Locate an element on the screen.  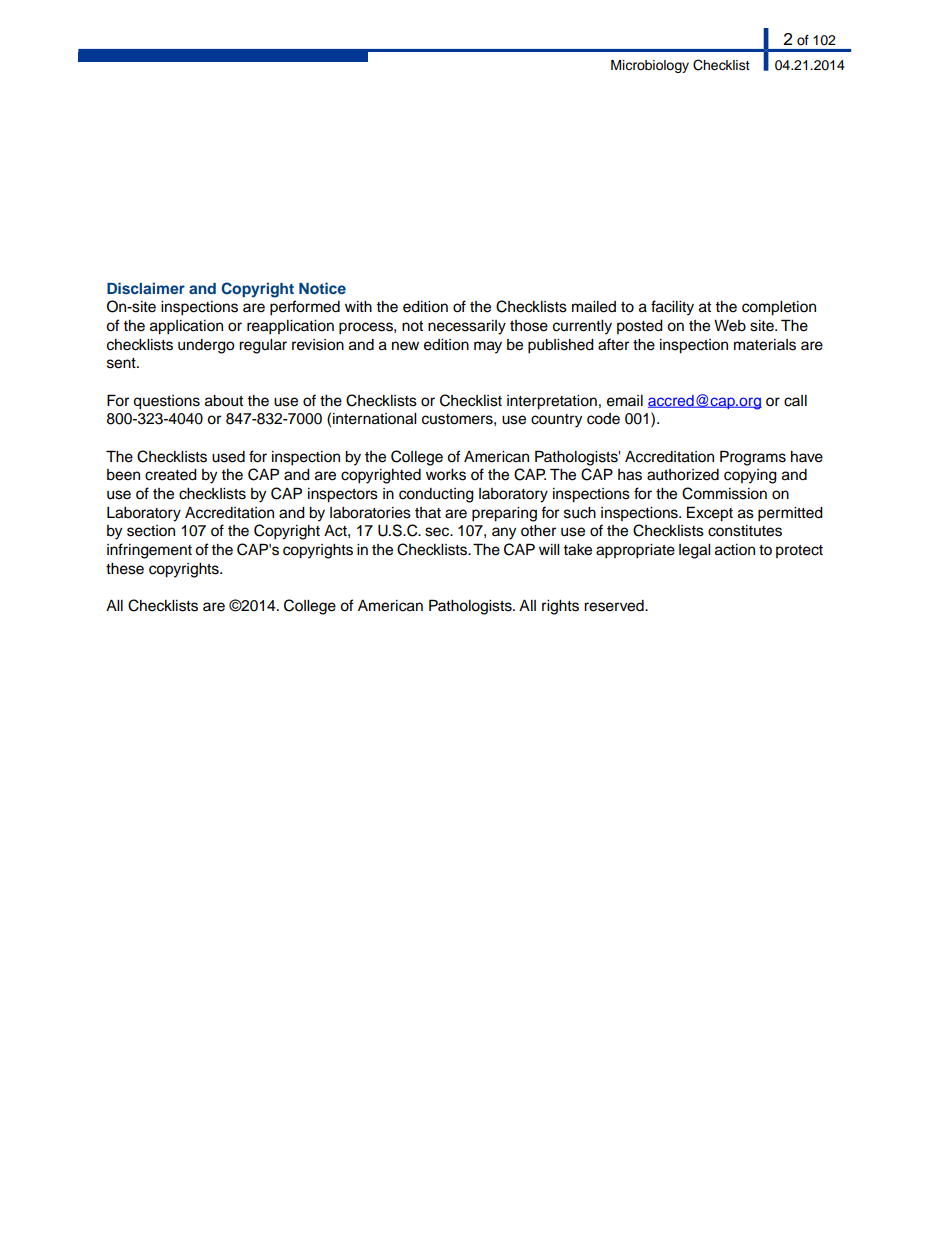
these is located at coordinates (125, 569).
